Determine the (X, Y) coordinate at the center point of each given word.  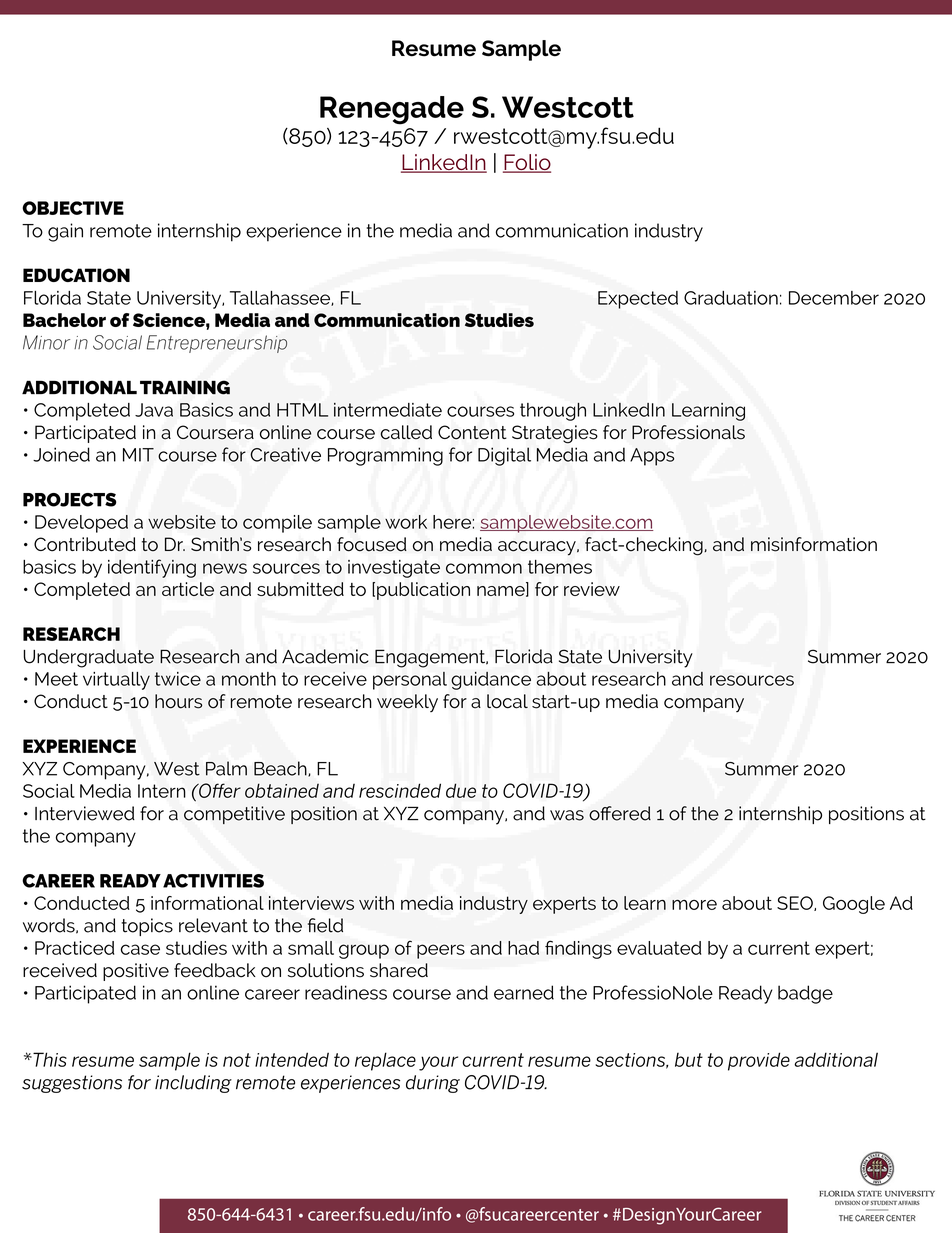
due (461, 790)
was (567, 815)
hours (178, 701)
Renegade (392, 110)
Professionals (688, 432)
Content (472, 432)
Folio (527, 163)
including (193, 1084)
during (433, 1084)
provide (759, 1061)
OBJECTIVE (73, 208)
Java (154, 410)
